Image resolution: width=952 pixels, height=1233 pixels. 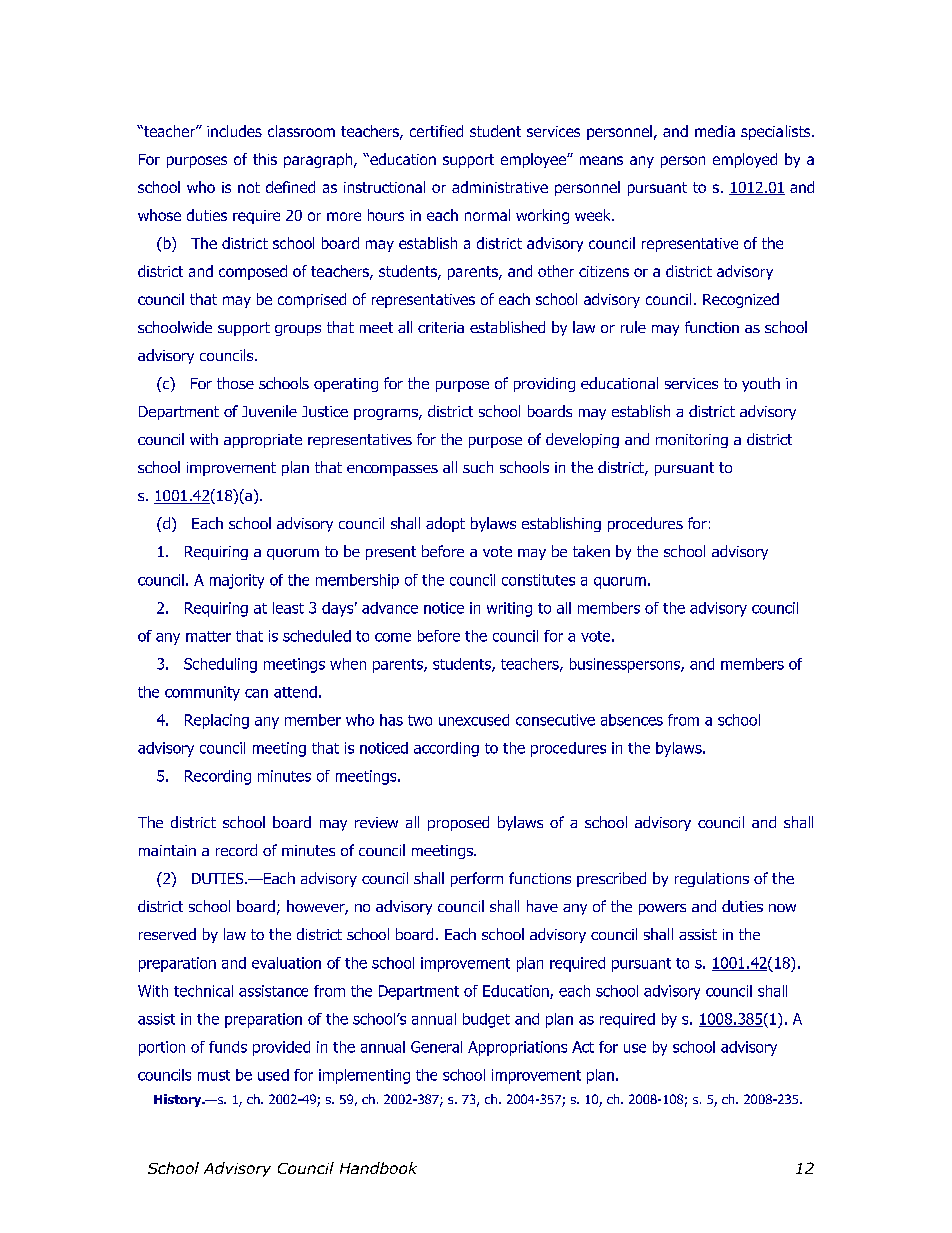 What do you see at coordinates (632, 720) in the screenshot?
I see `absences` at bounding box center [632, 720].
